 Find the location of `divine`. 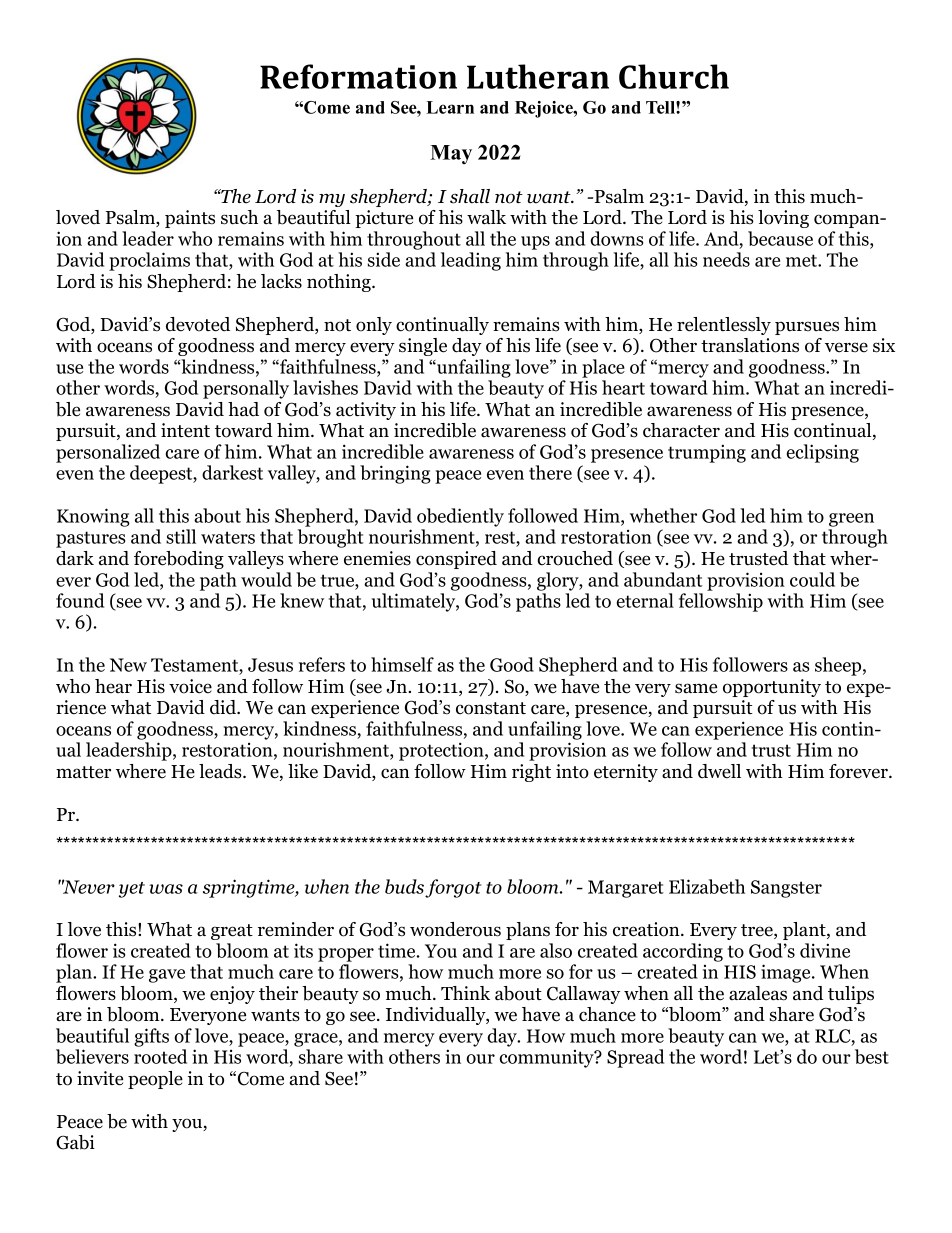

divine is located at coordinates (825, 950).
